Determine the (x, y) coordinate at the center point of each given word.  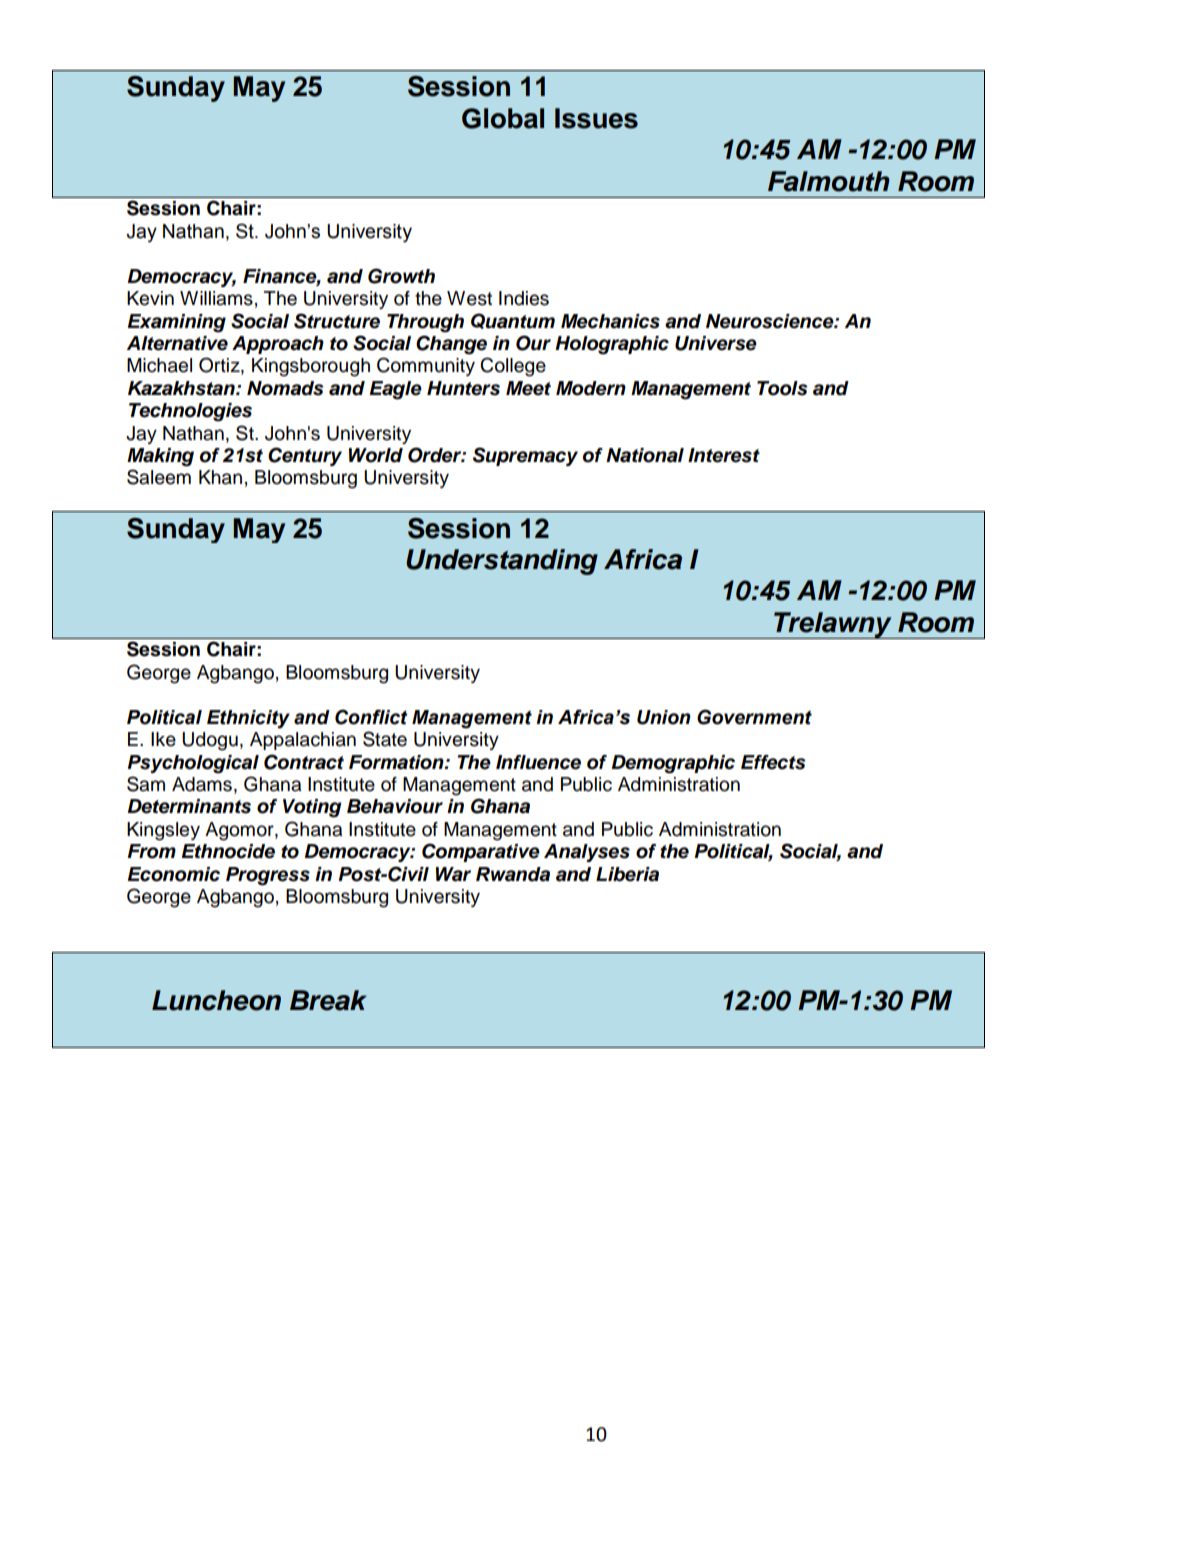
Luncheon (216, 1000)
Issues (596, 118)
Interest (724, 455)
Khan (220, 477)
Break (328, 1000)
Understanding (502, 562)
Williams (216, 298)
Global (503, 118)
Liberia (627, 874)
